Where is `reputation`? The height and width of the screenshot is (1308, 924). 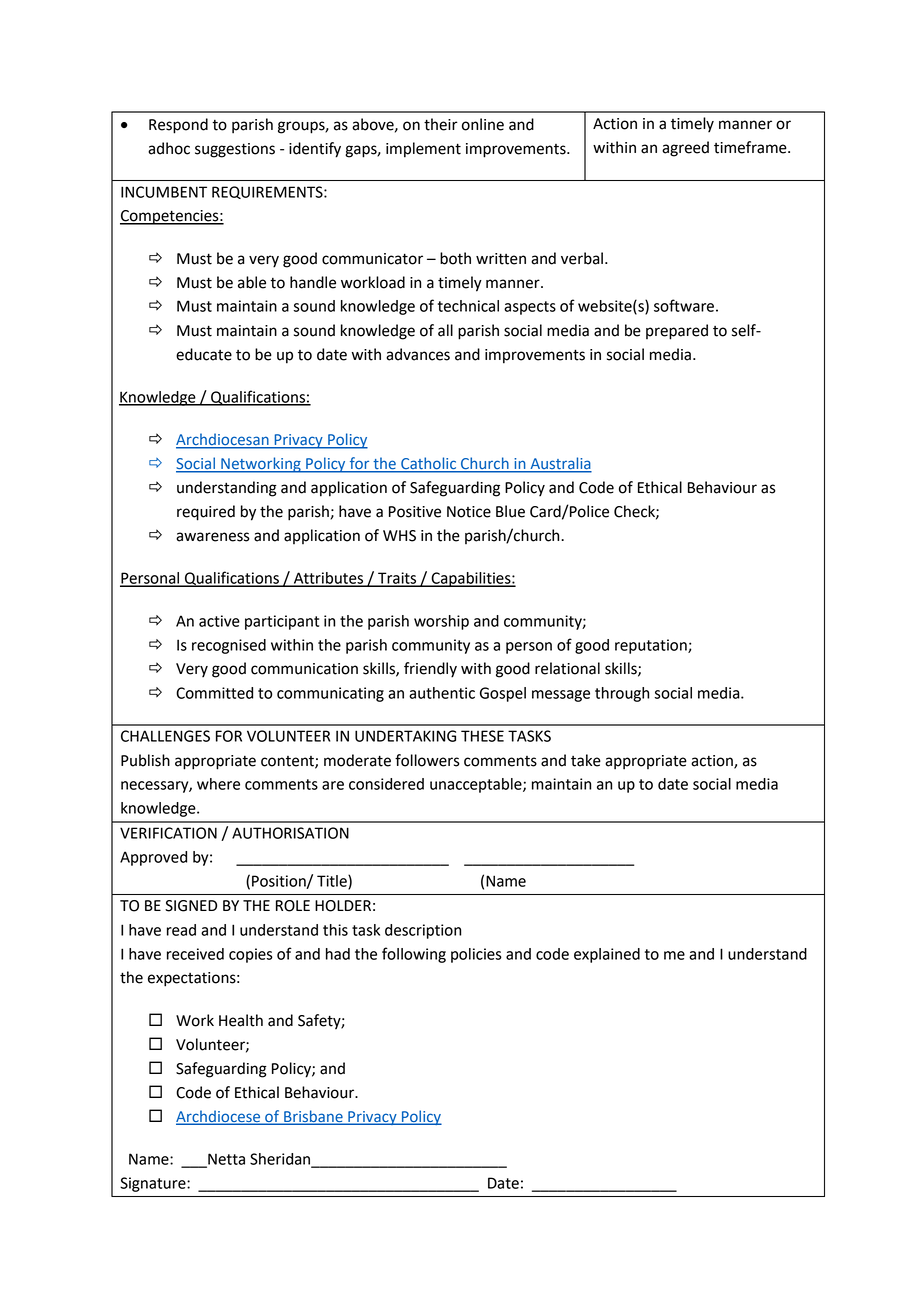 reputation is located at coordinates (652, 646).
